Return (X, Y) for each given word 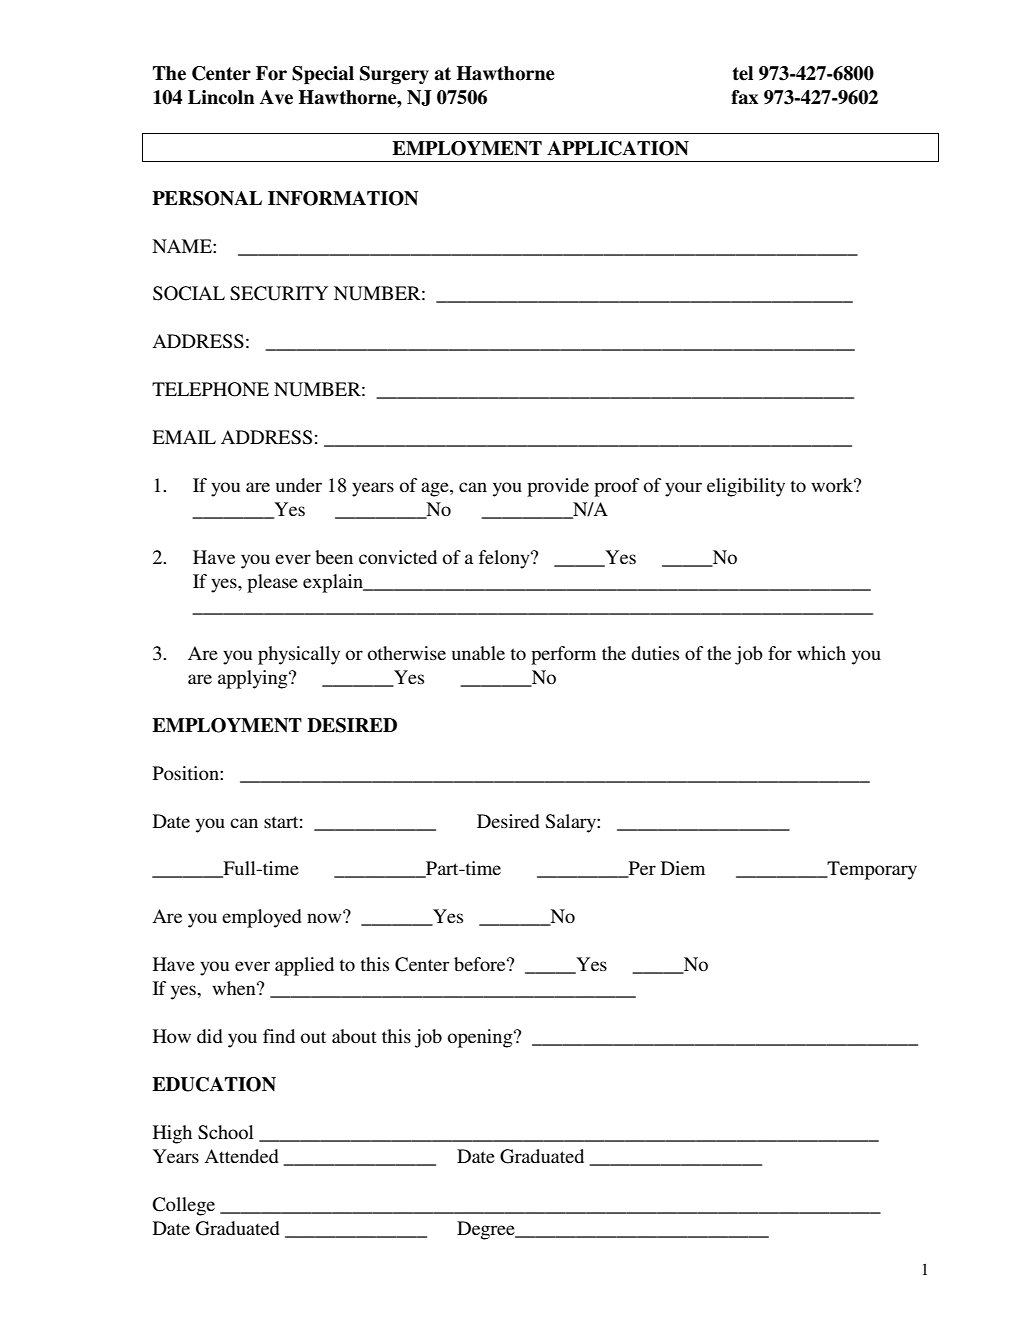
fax (744, 97)
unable (478, 653)
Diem (683, 868)
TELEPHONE (210, 389)
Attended (241, 1156)
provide (558, 487)
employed (262, 918)
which (821, 653)
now (325, 917)
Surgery (394, 75)
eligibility (746, 487)
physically (299, 655)
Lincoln (221, 97)
